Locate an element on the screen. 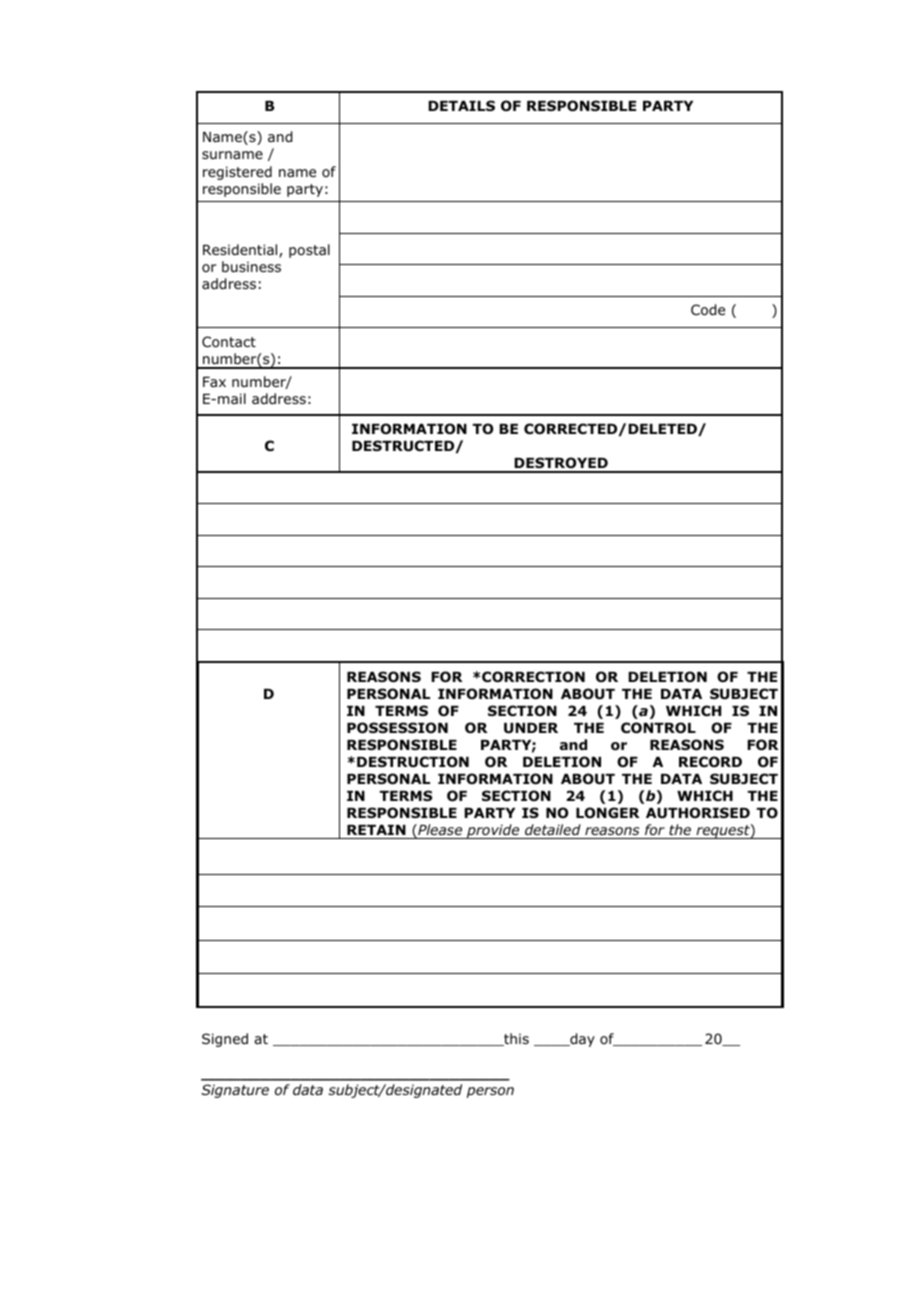 The height and width of the screenshot is (1309, 924). CORRECTION is located at coordinates (533, 677).
